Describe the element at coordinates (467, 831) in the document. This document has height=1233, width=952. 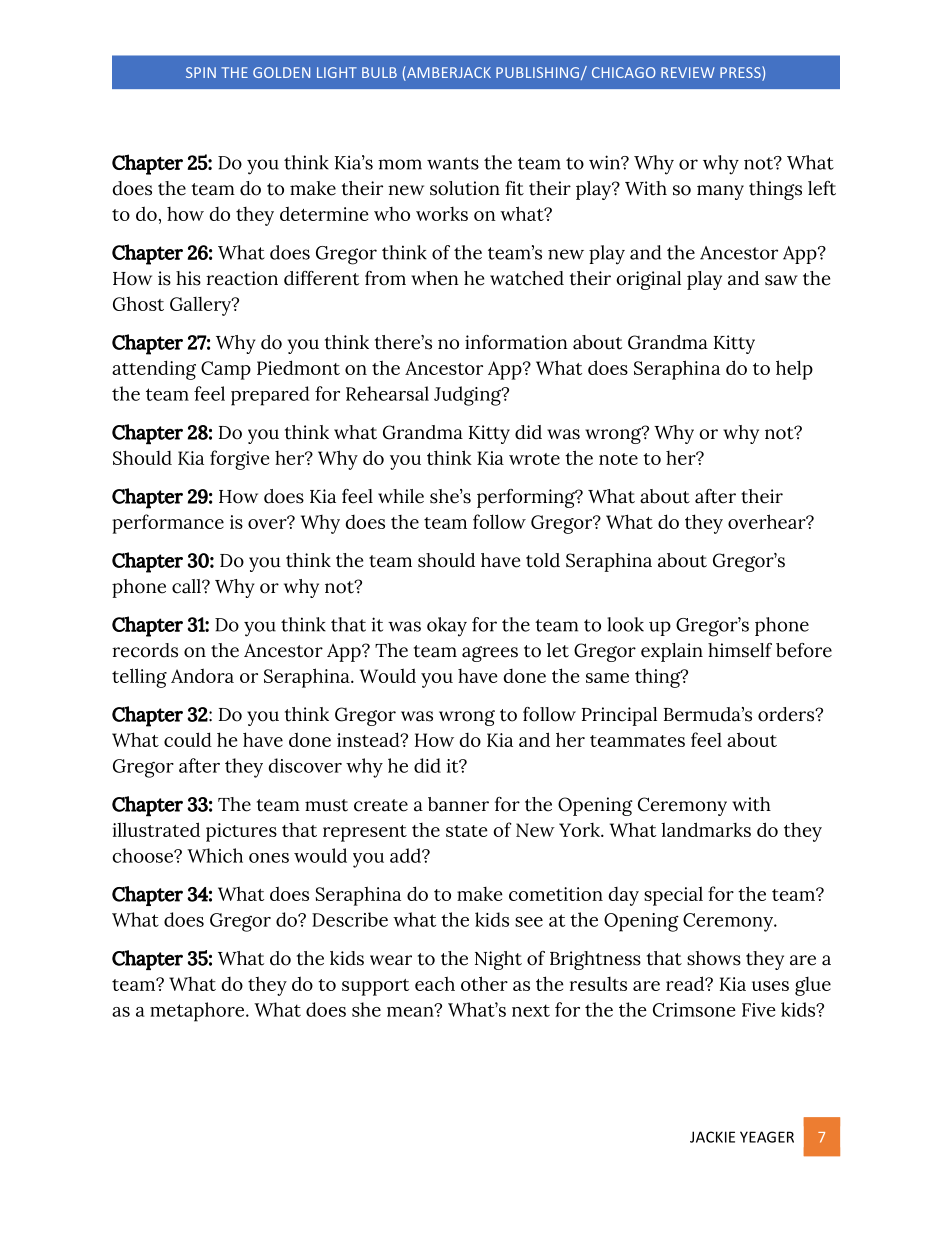
I see `state` at that location.
